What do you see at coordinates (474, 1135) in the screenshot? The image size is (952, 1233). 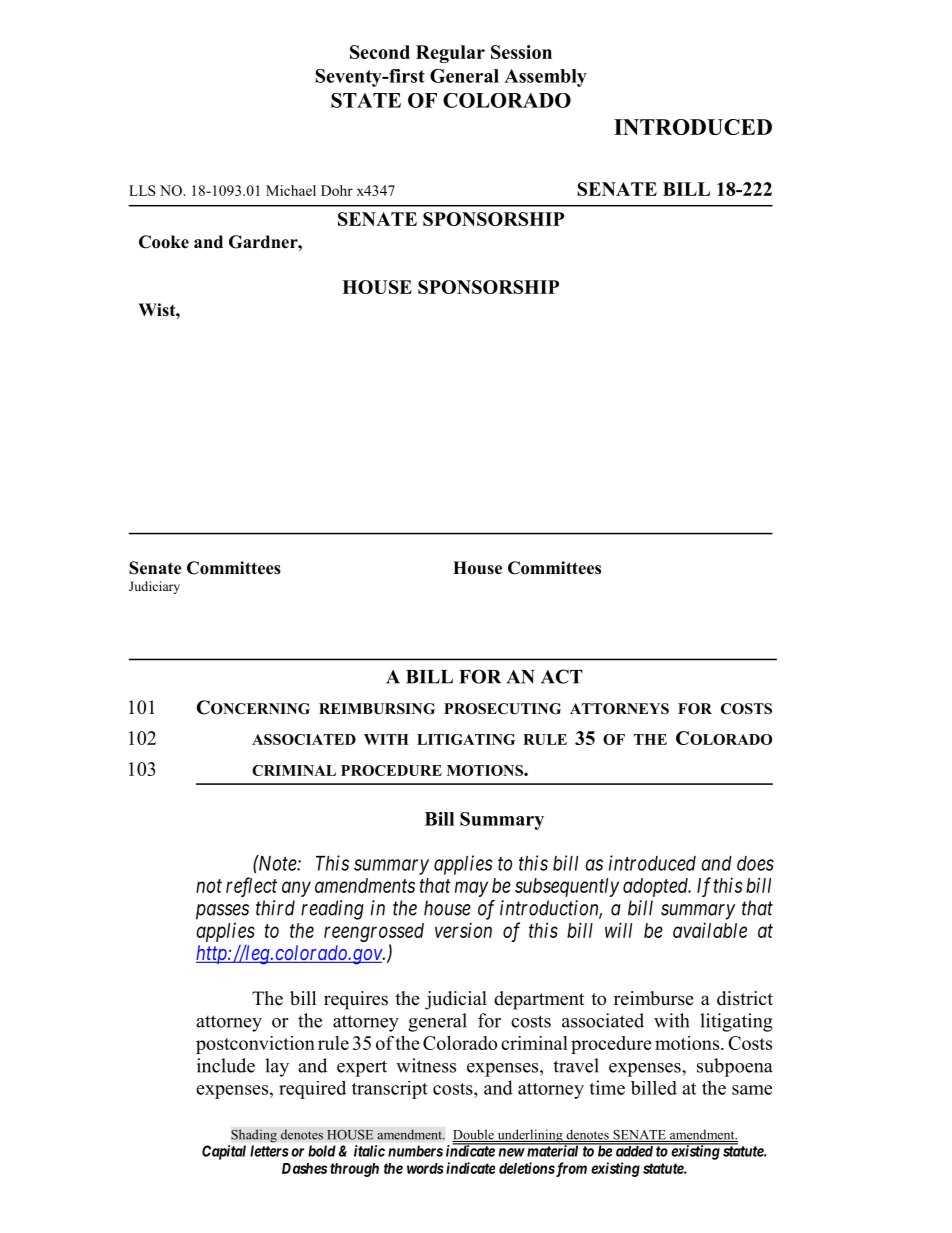 I see `Double` at bounding box center [474, 1135].
